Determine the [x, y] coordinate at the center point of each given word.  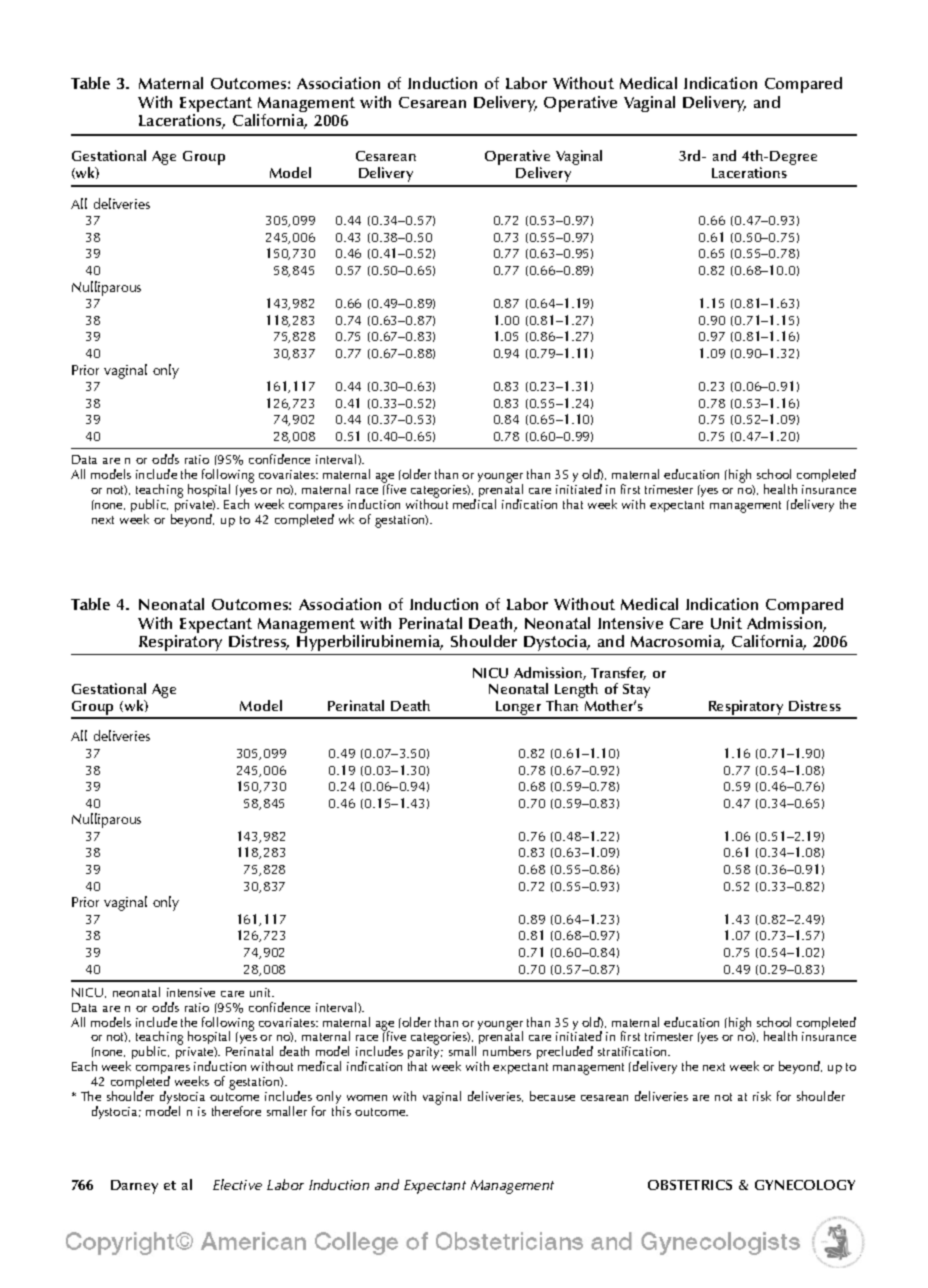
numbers [507, 1051]
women [367, 1098]
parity [425, 1055]
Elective [237, 1184]
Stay [636, 692]
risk [762, 1096]
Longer [519, 709]
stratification [633, 1051]
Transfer [618, 673]
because [552, 1096]
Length [576, 692]
